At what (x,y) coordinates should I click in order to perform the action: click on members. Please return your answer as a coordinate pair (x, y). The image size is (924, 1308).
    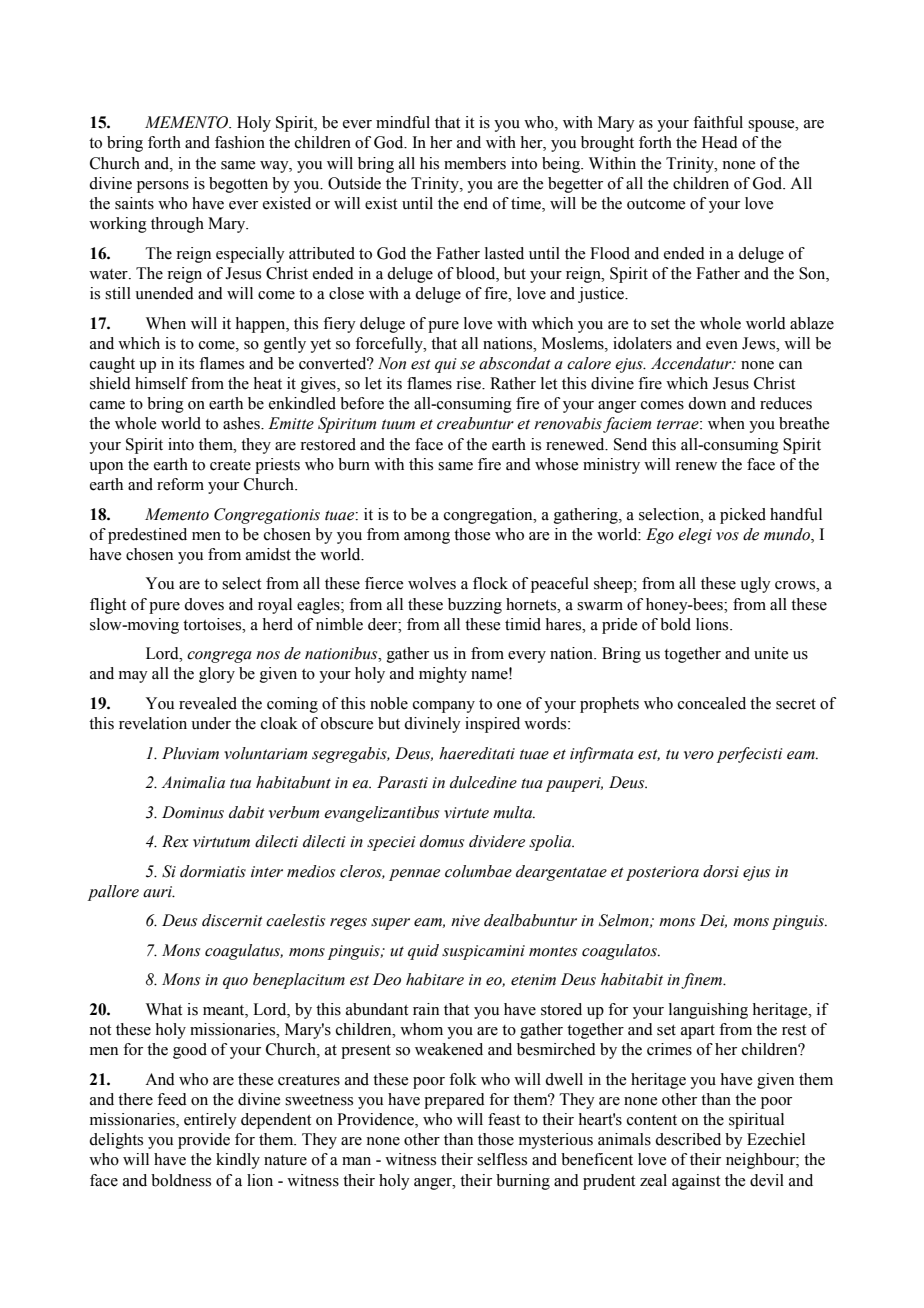
    Looking at the image, I should click on (475, 163).
